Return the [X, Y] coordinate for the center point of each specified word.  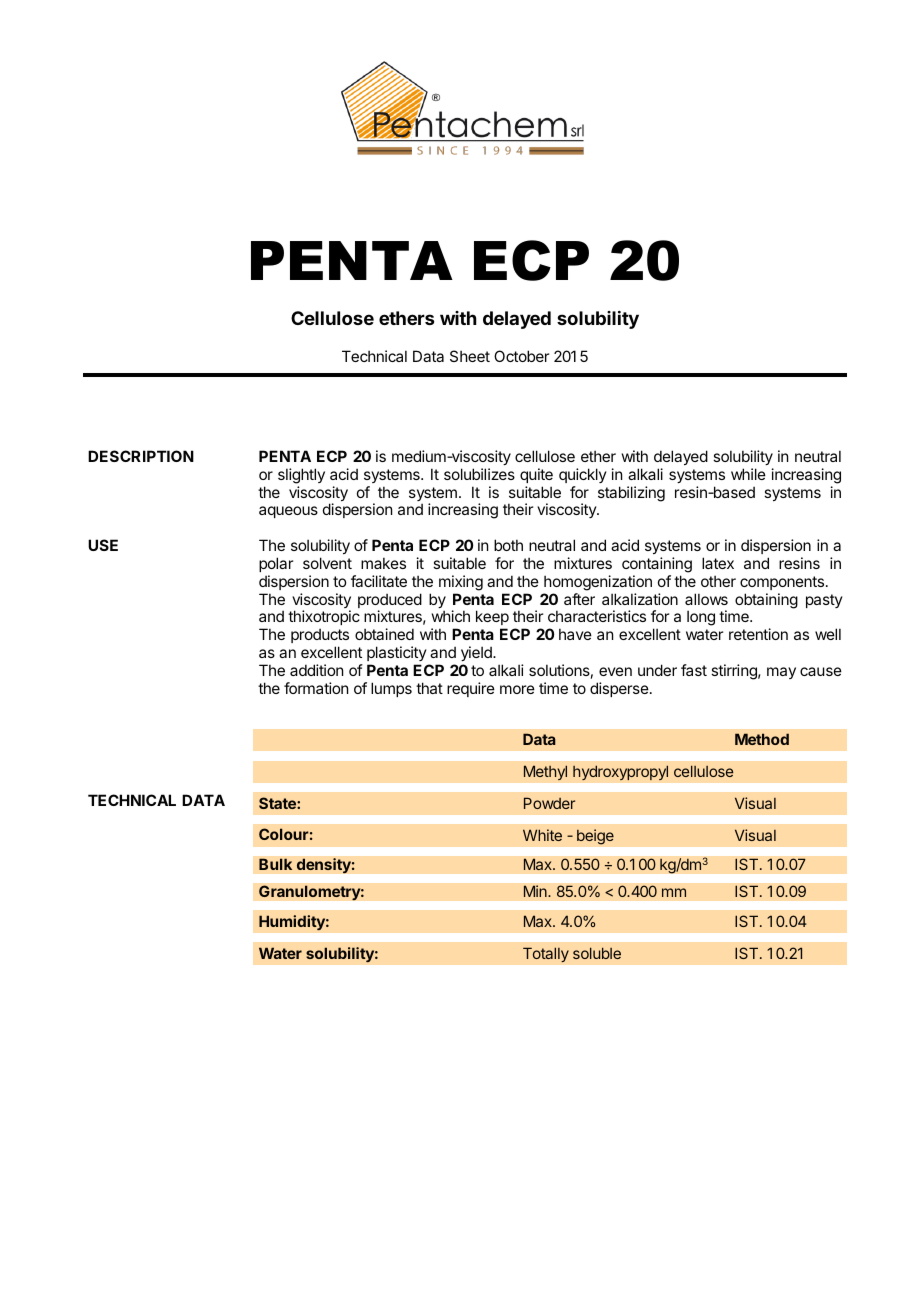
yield [477, 655]
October [521, 356]
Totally [546, 955]
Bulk [275, 864]
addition [316, 670]
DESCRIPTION [141, 456]
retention [758, 634]
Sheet [470, 356]
